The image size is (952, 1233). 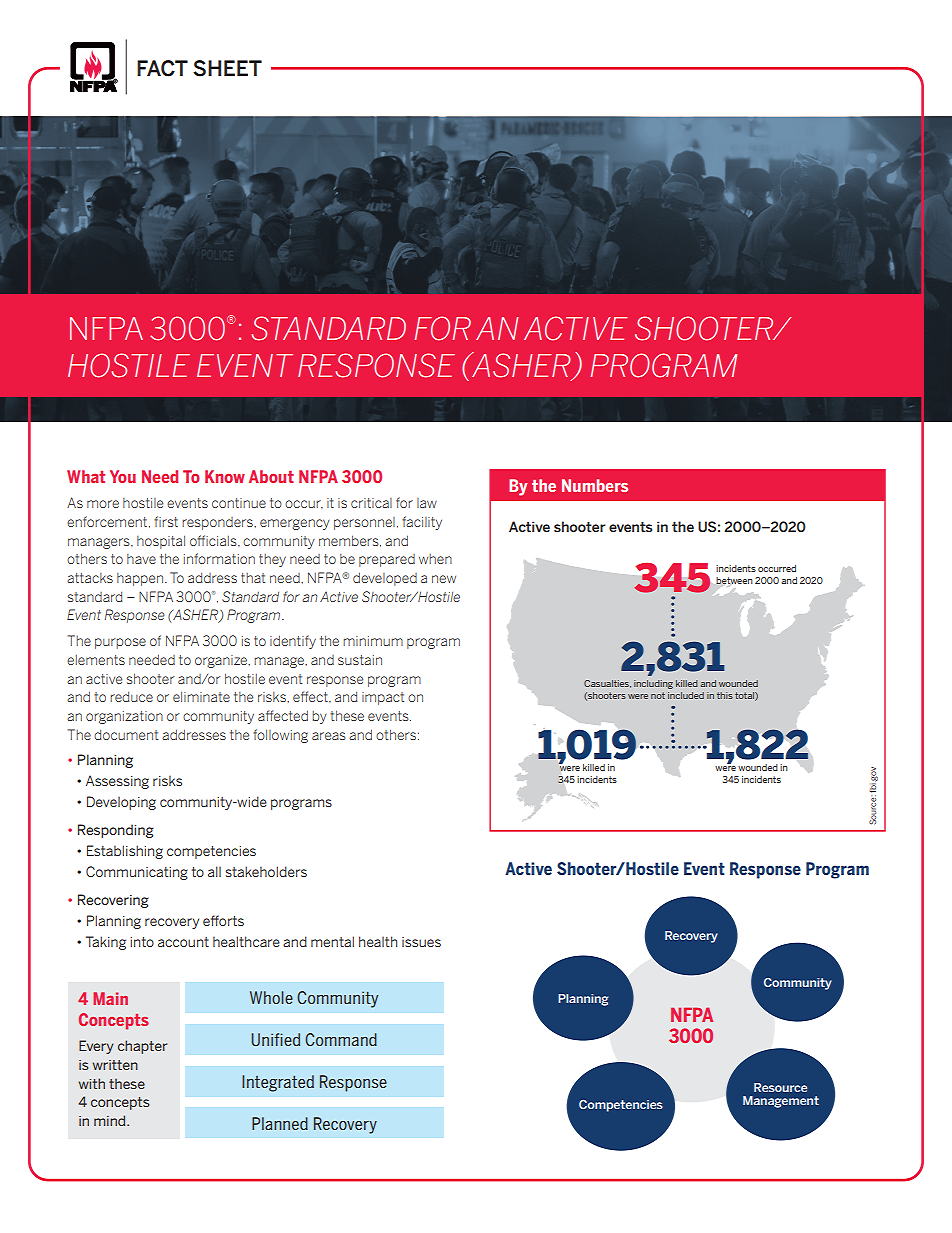 What do you see at coordinates (341, 1039) in the document?
I see `Command` at bounding box center [341, 1039].
